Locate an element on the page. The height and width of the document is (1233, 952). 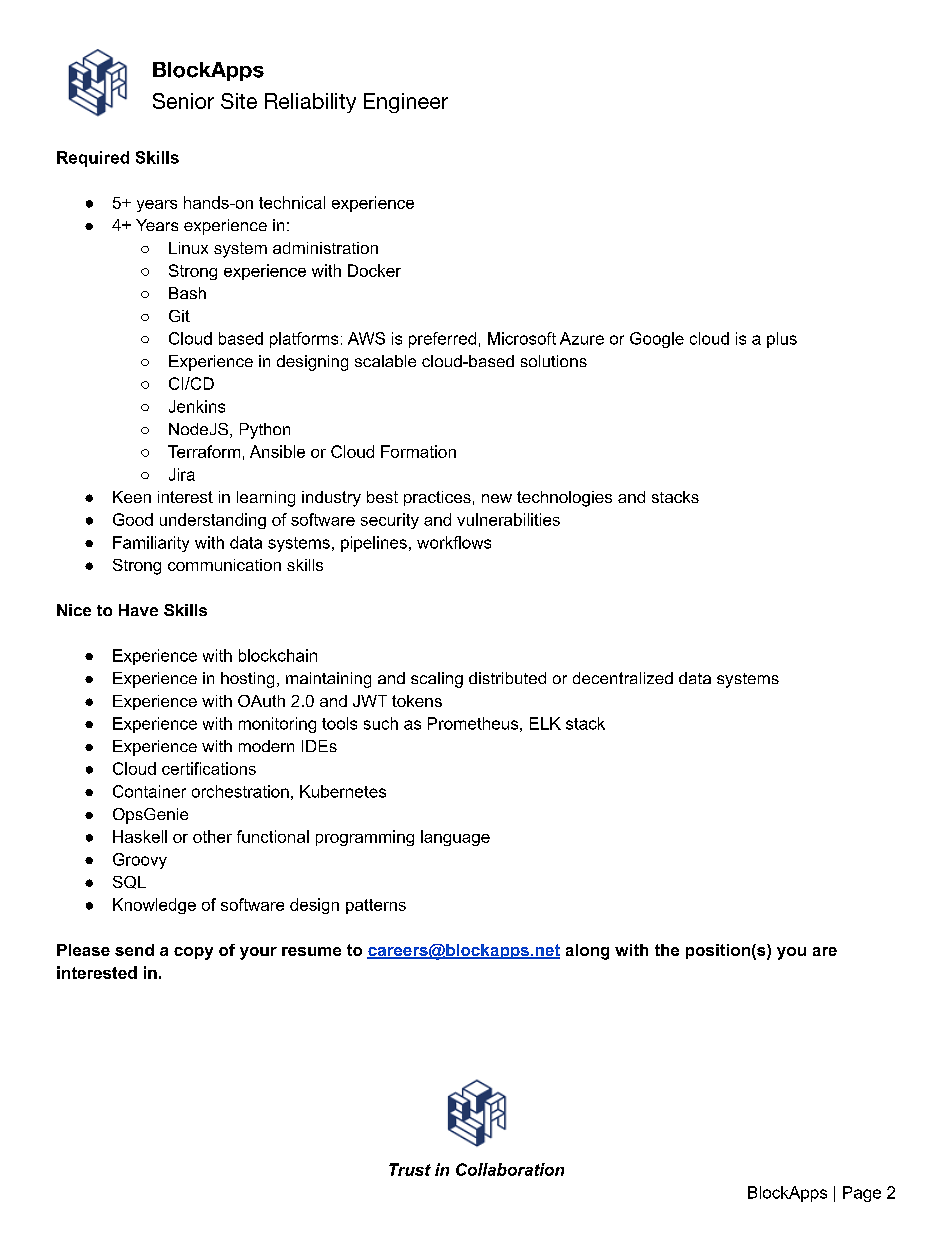
plus is located at coordinates (782, 340).
